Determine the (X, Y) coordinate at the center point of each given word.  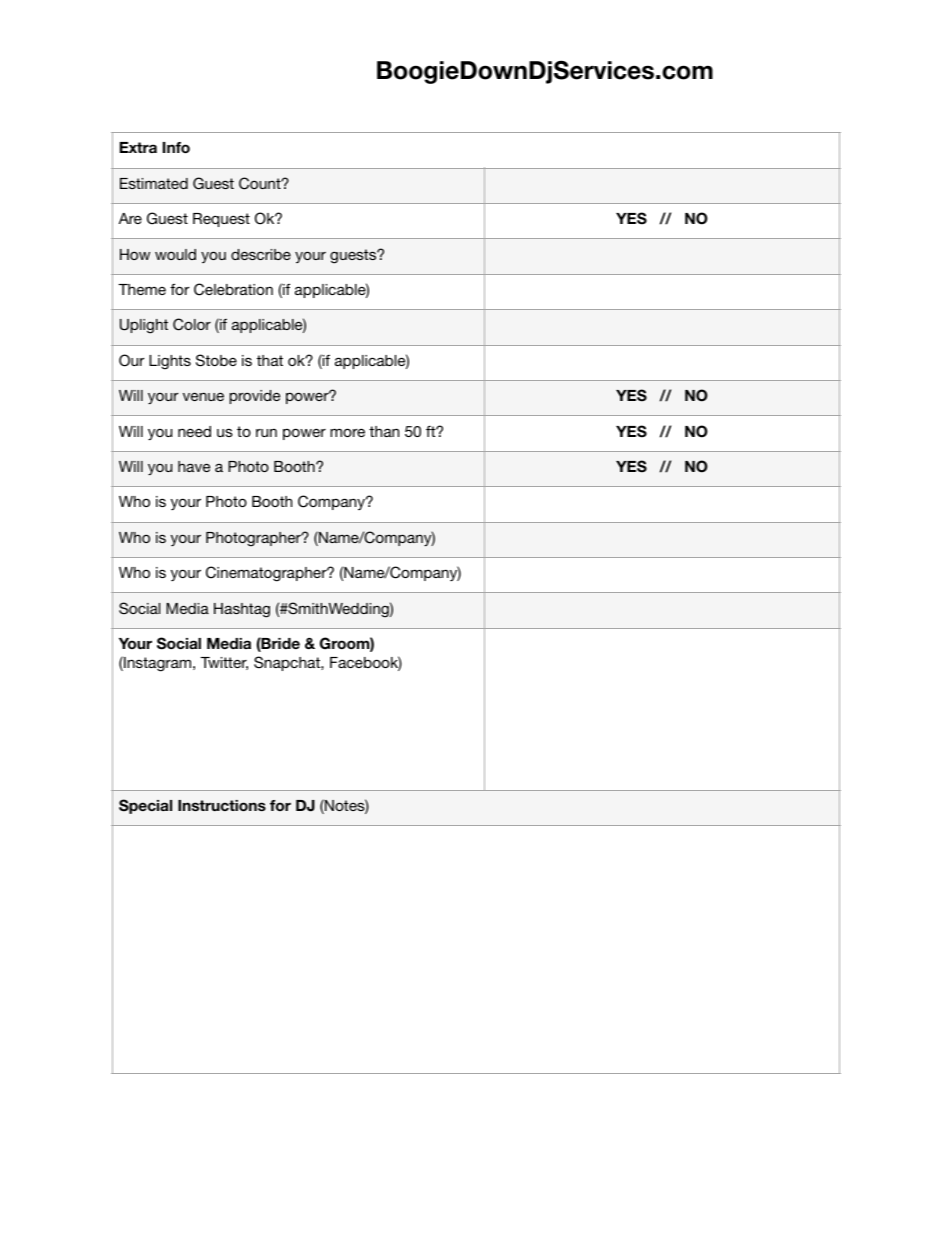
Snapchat (288, 663)
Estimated (154, 183)
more (347, 432)
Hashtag (242, 610)
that (270, 360)
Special (145, 806)
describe (261, 254)
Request (221, 220)
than (384, 431)
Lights (170, 362)
